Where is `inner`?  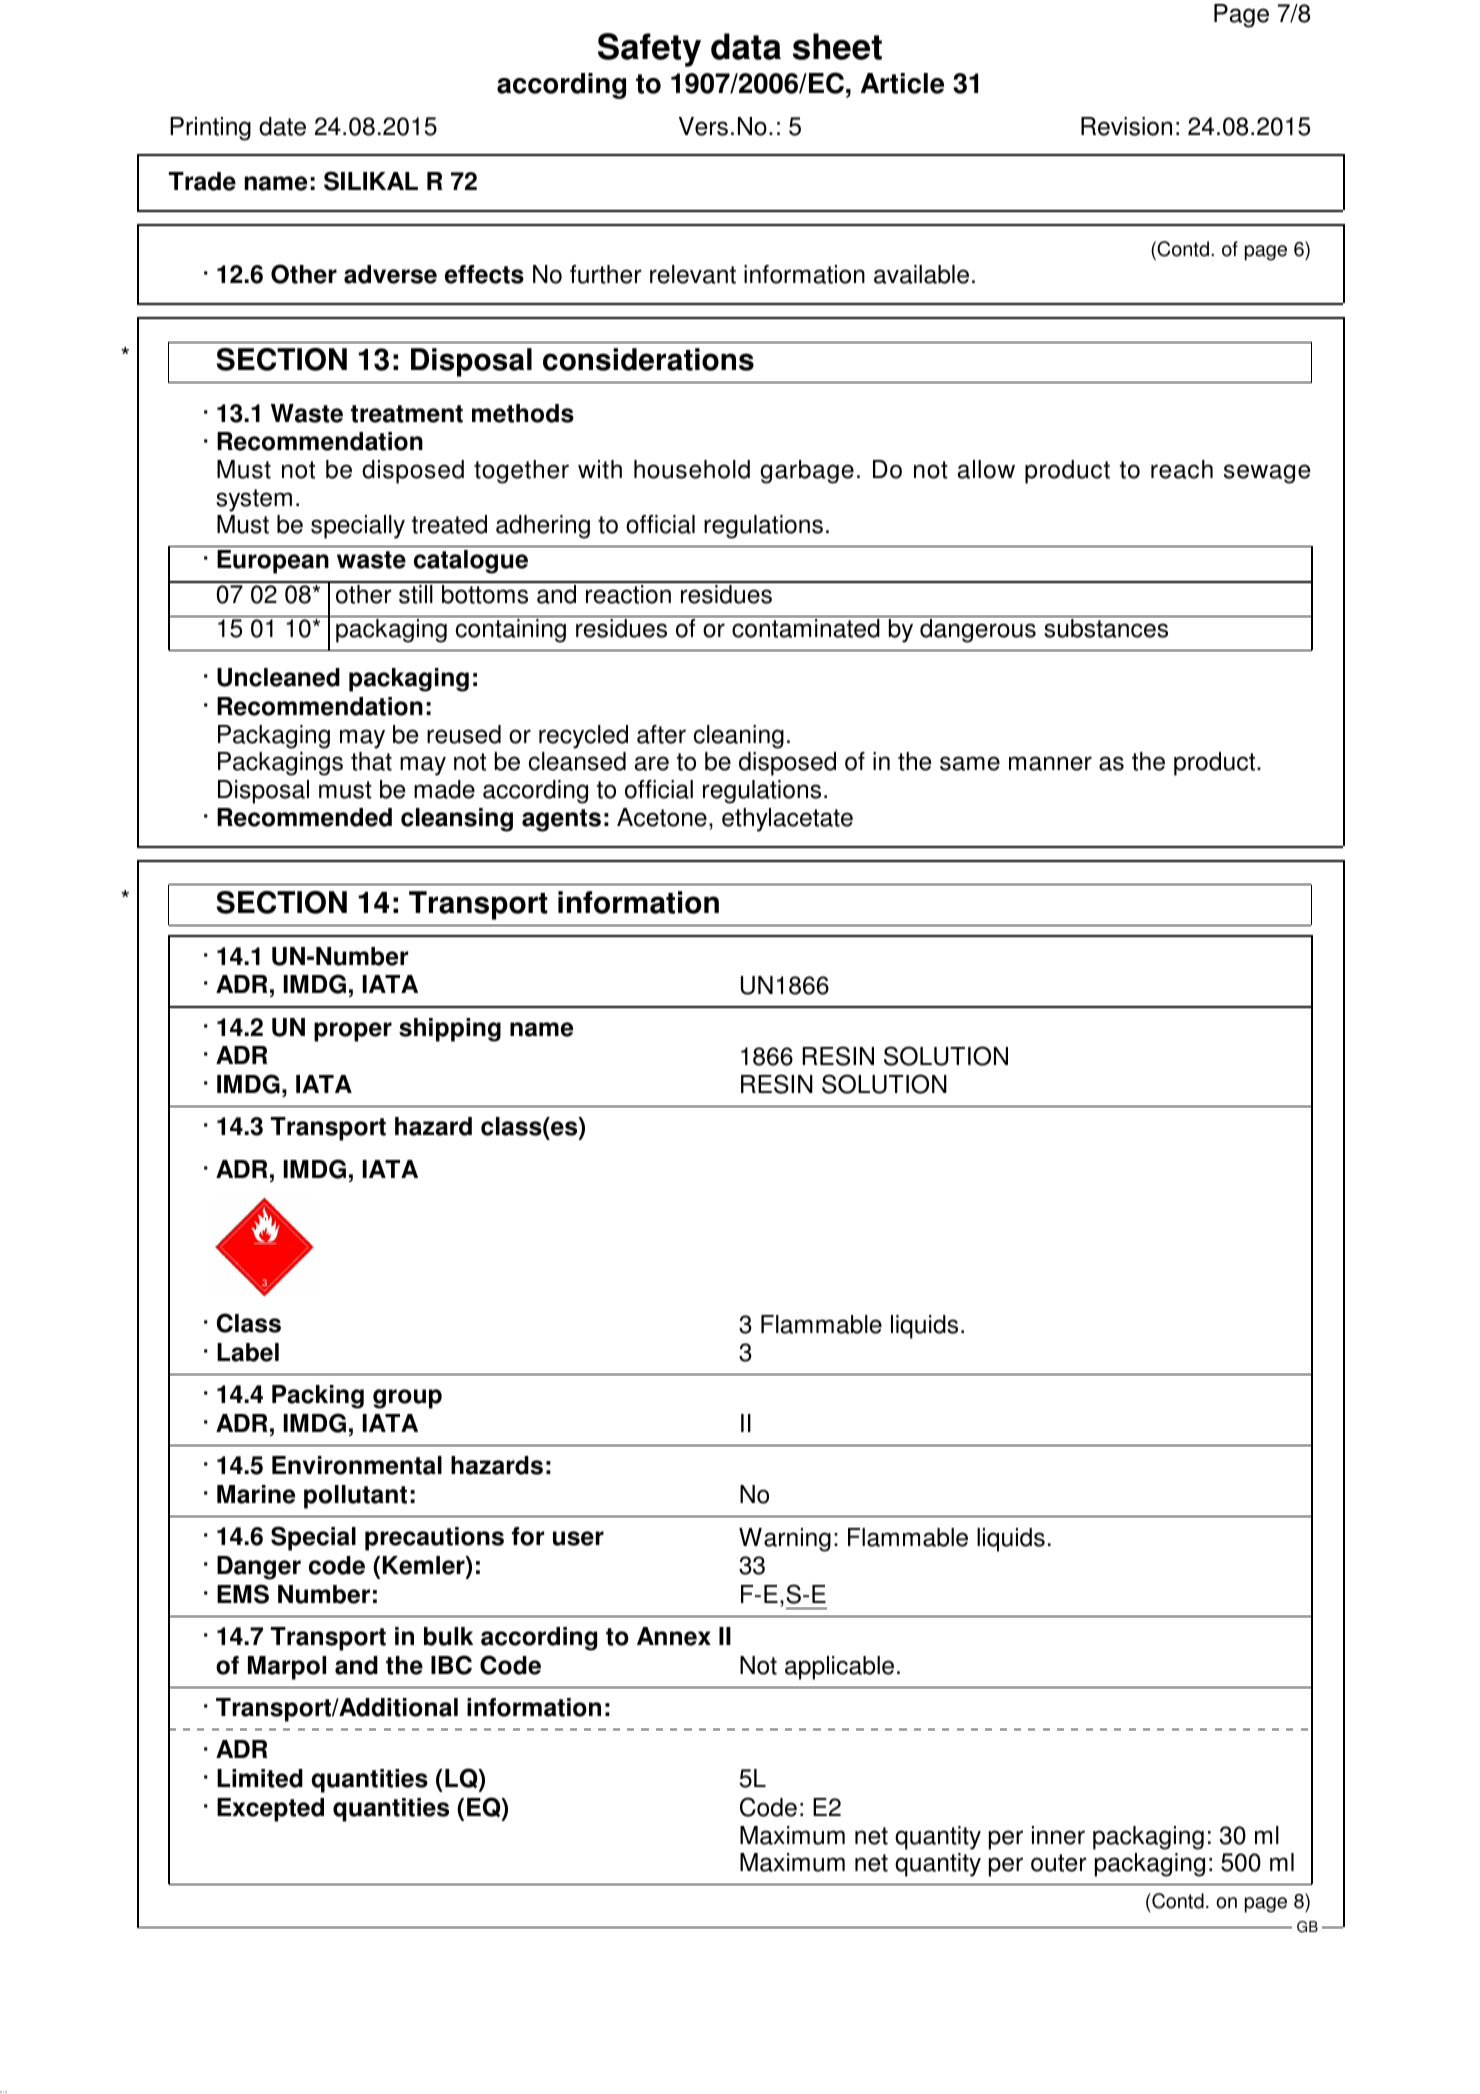
inner is located at coordinates (1058, 1835).
